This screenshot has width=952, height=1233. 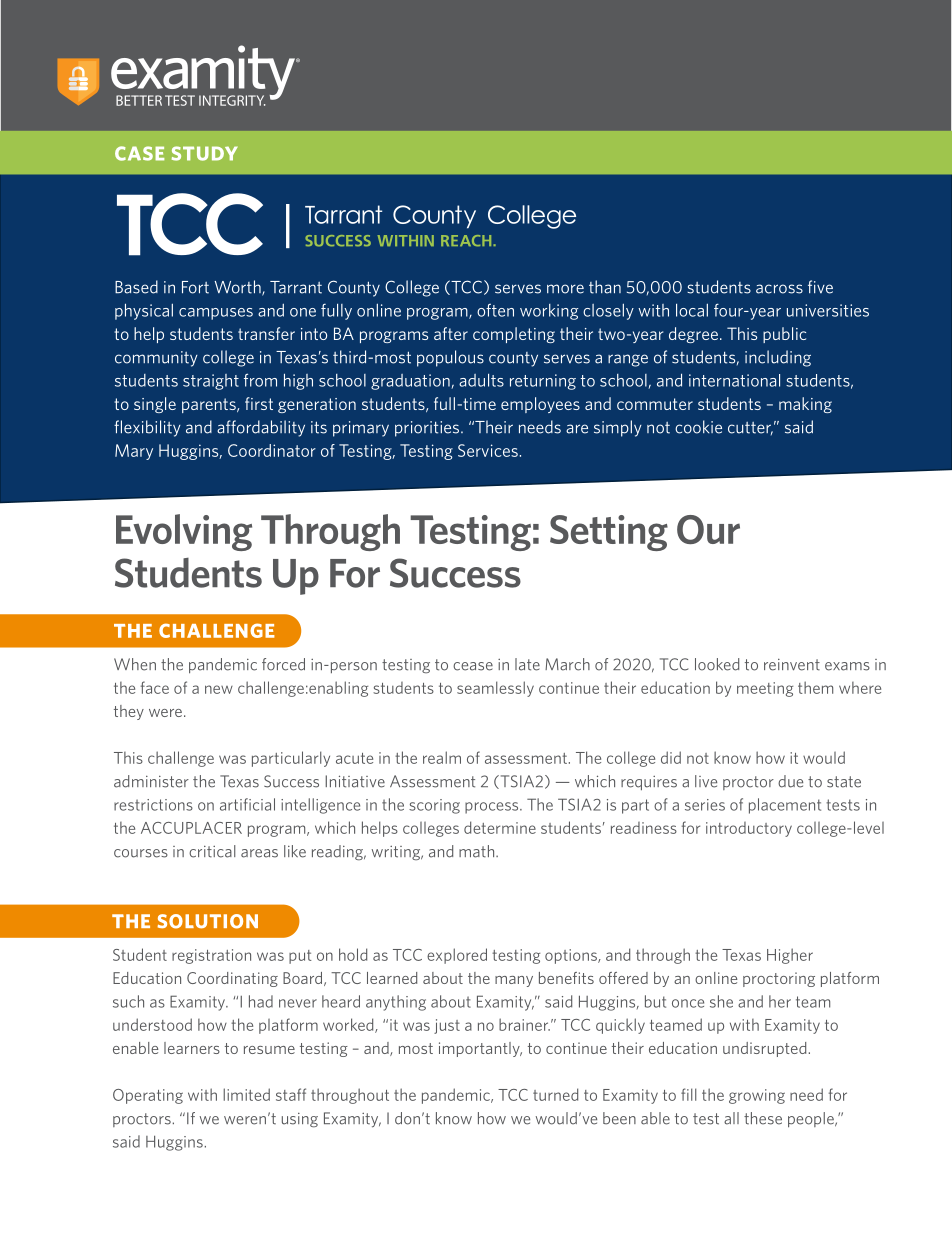 What do you see at coordinates (778, 358) in the screenshot?
I see `including` at bounding box center [778, 358].
